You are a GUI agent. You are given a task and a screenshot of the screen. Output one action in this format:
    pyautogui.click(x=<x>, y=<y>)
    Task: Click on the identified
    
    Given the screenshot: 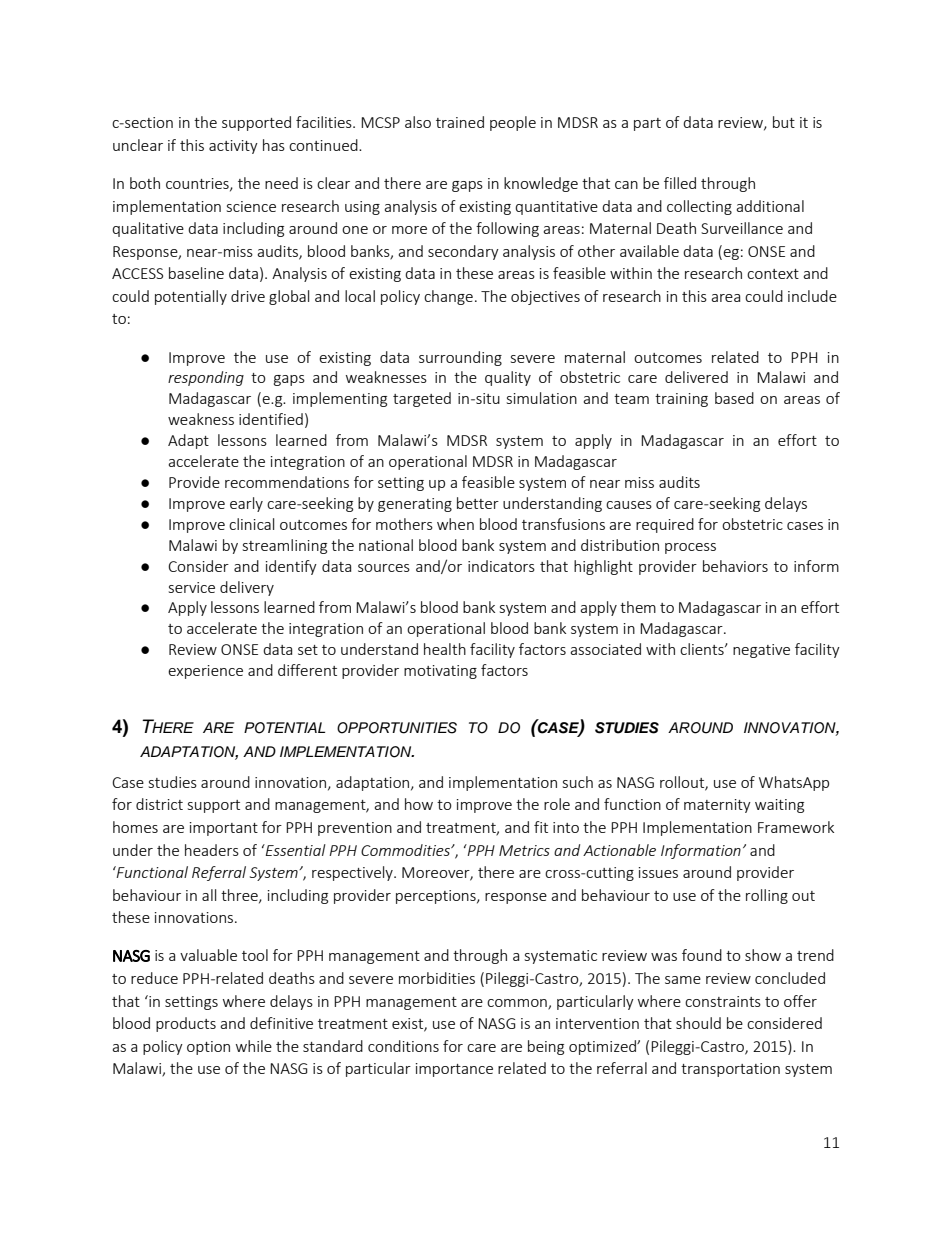 What is the action you would take?
    pyautogui.click(x=271, y=419)
